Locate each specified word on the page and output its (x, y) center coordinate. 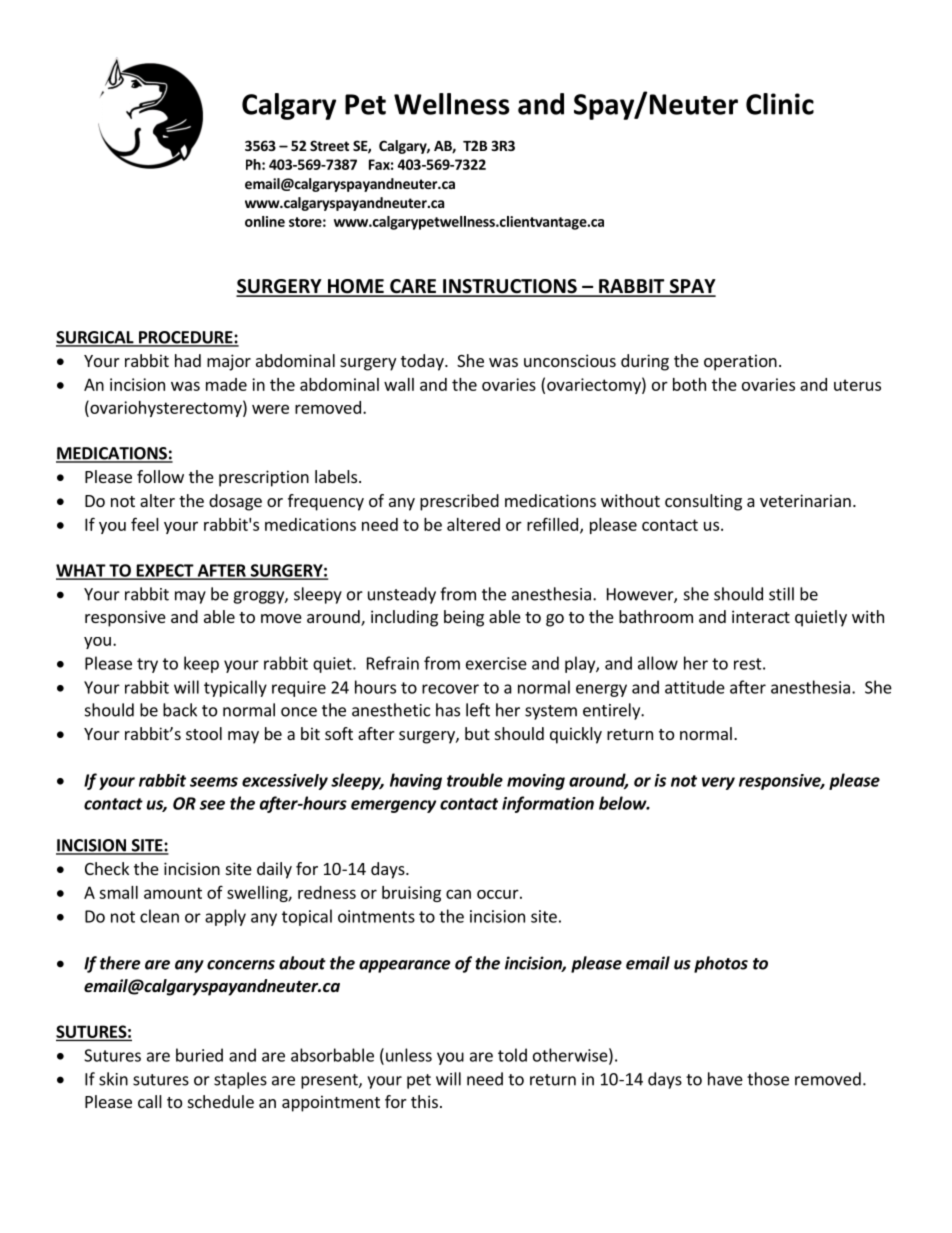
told (512, 1055)
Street (329, 145)
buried (199, 1055)
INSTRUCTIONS (510, 287)
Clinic (780, 104)
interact (761, 616)
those (768, 1079)
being (464, 618)
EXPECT (165, 571)
